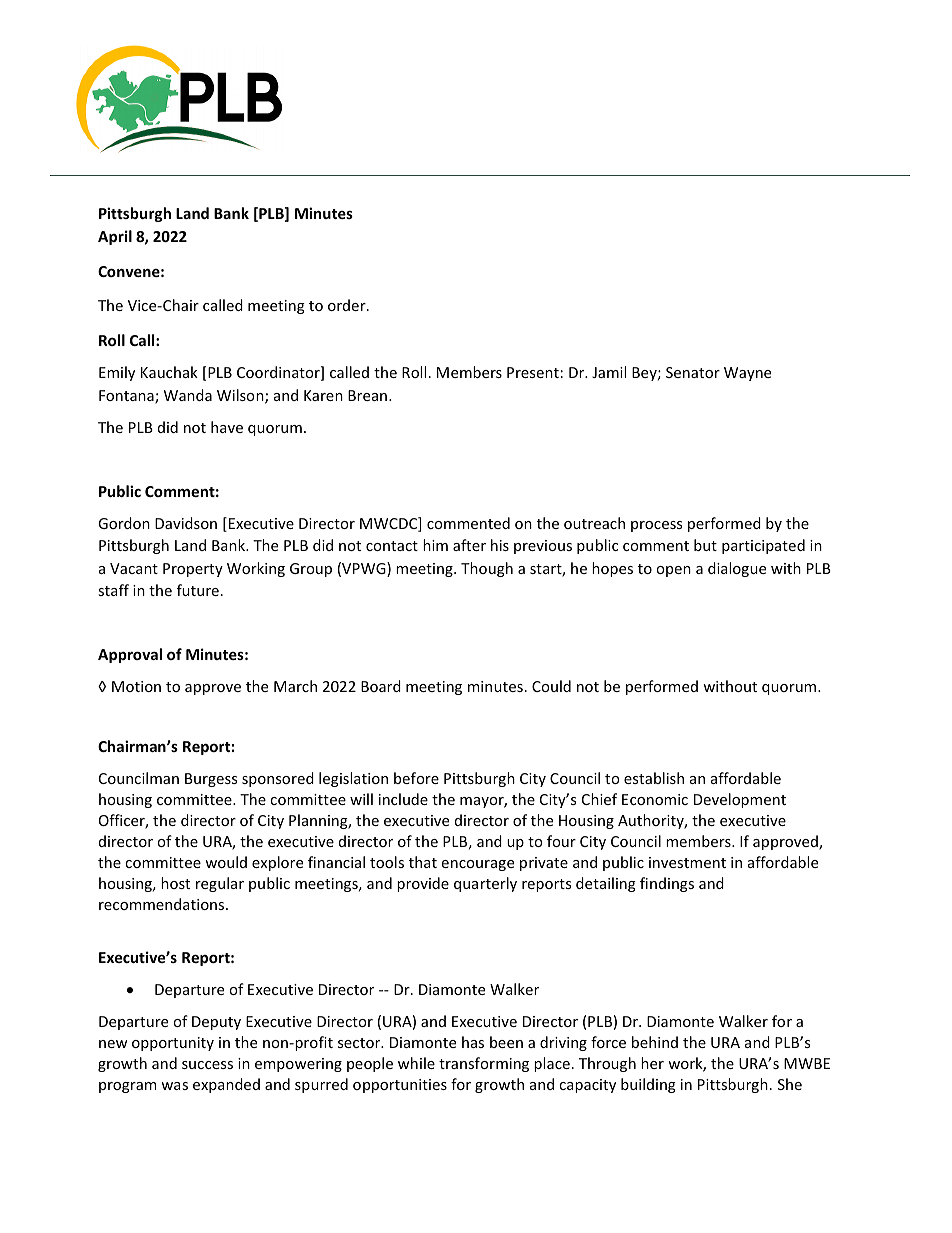 The width and height of the page is (952, 1233). I want to click on success, so click(207, 1065).
